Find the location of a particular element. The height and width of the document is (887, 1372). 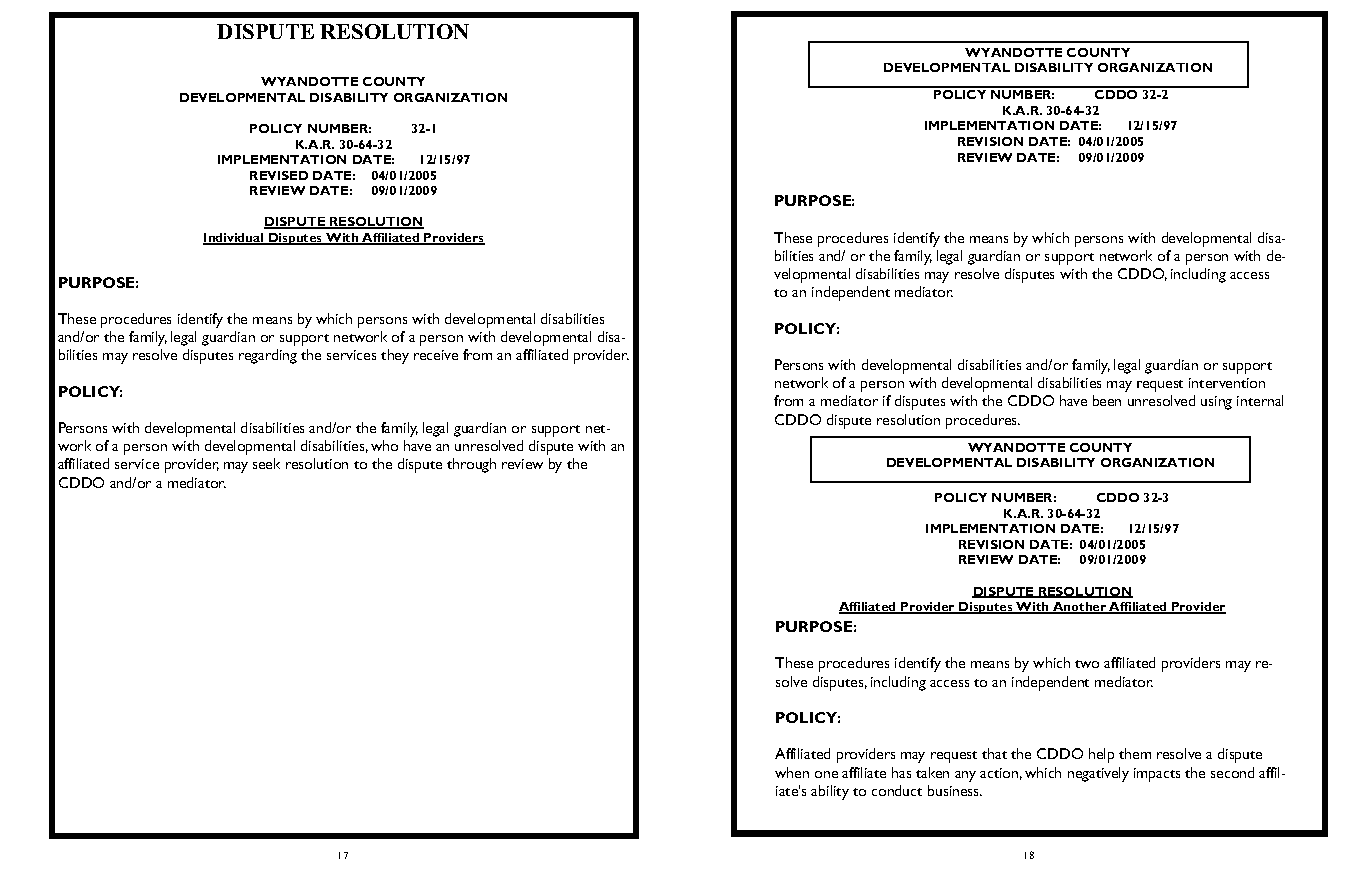

REVISED is located at coordinates (279, 175).
